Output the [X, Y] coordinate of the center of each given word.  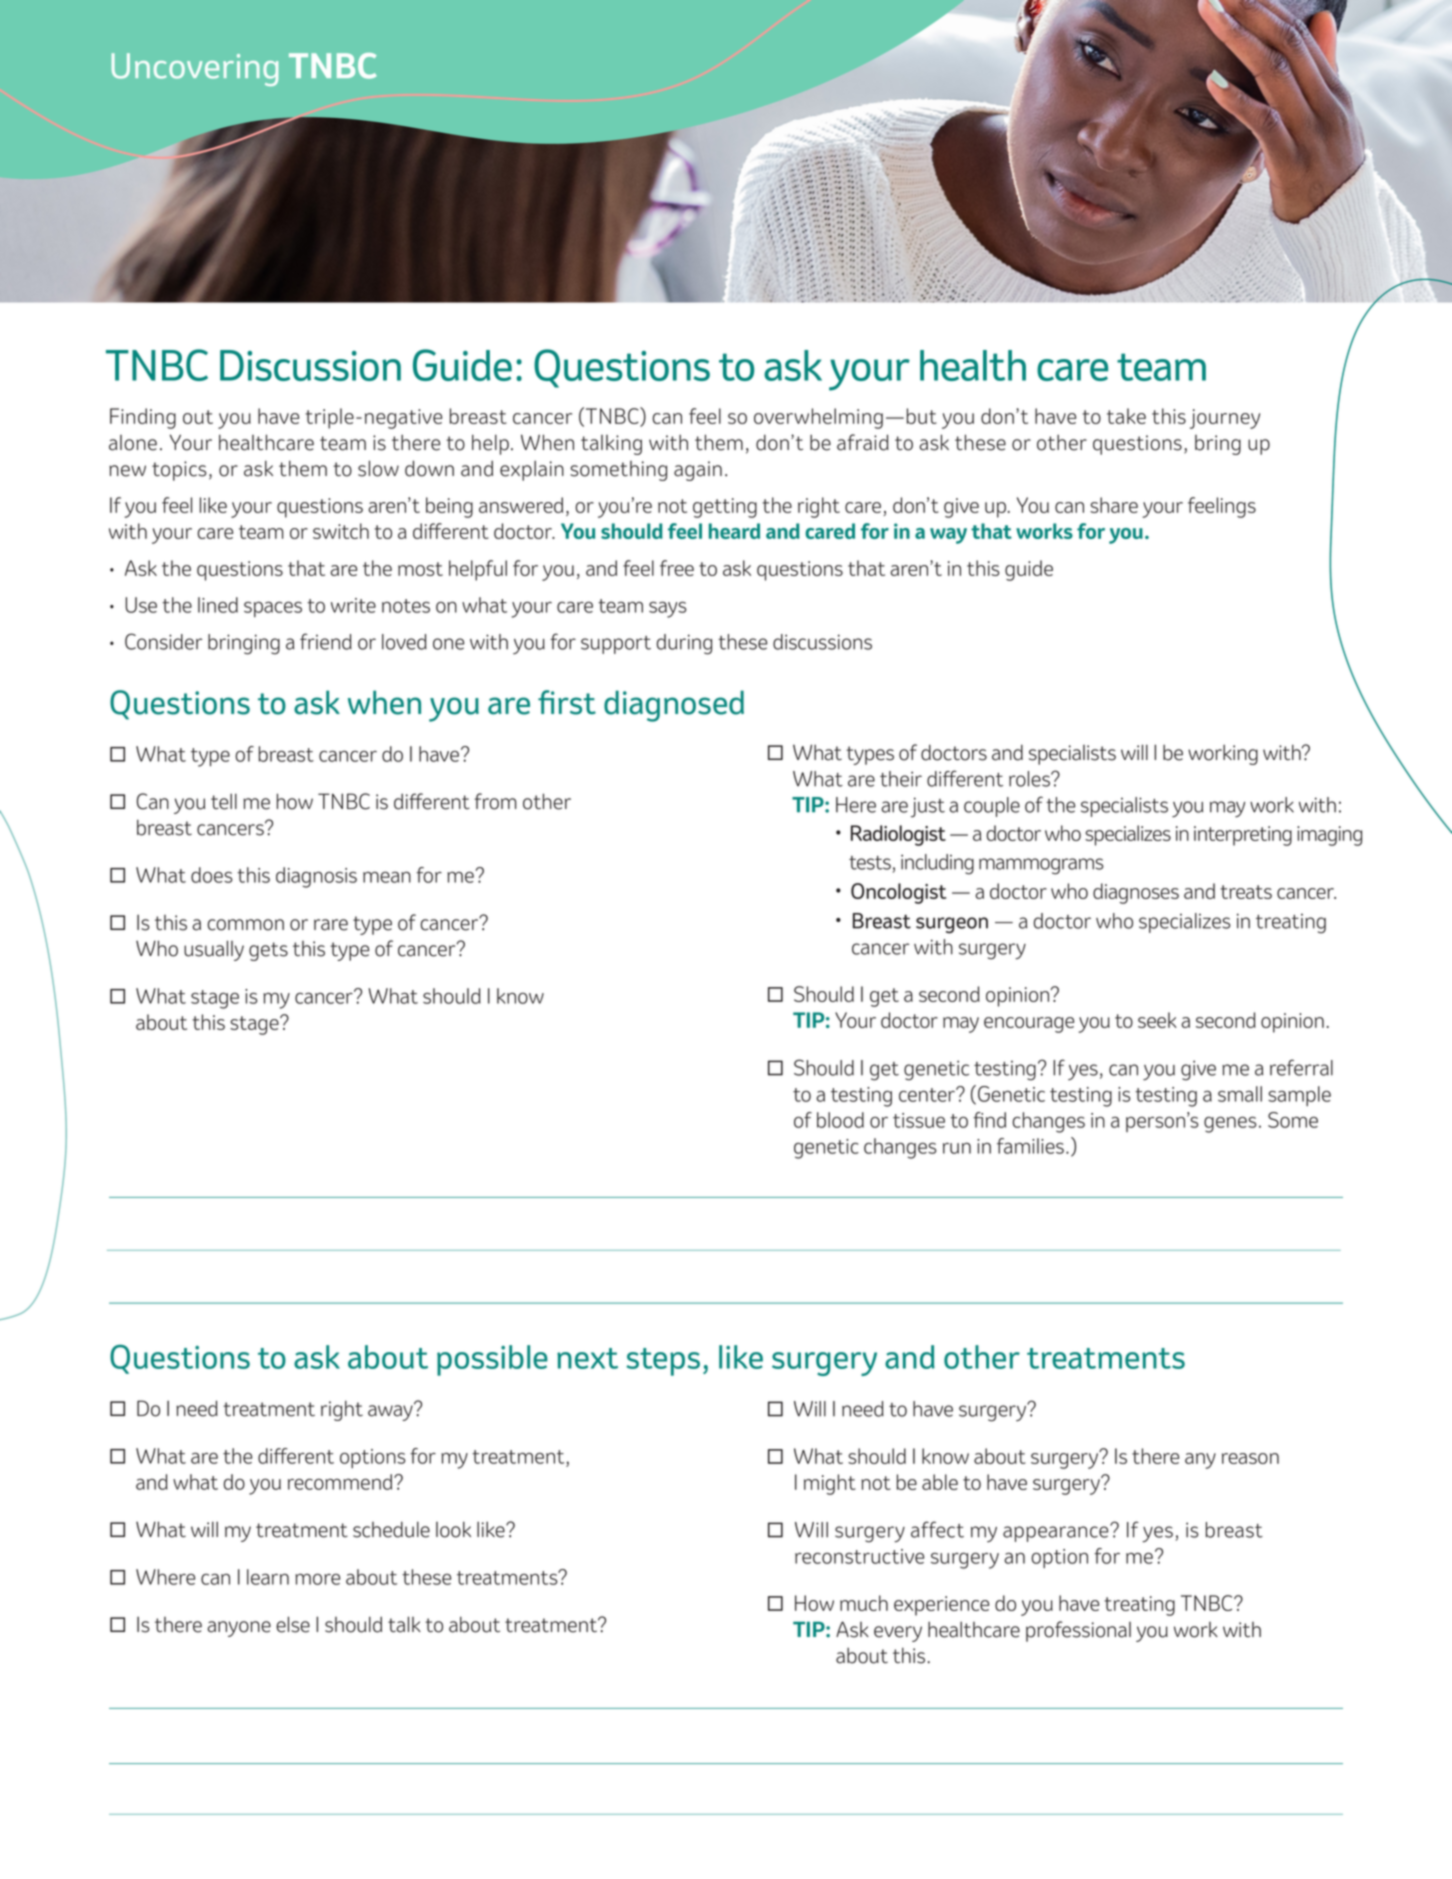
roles [1030, 779]
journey [1225, 419]
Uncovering [194, 69]
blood [840, 1120]
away [391, 1412]
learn [268, 1577]
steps [663, 1362]
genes [1230, 1125]
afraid [863, 442]
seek [1157, 1020]
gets [268, 951]
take [1126, 416]
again [698, 471]
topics [179, 471]
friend [326, 641]
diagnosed [674, 706]
